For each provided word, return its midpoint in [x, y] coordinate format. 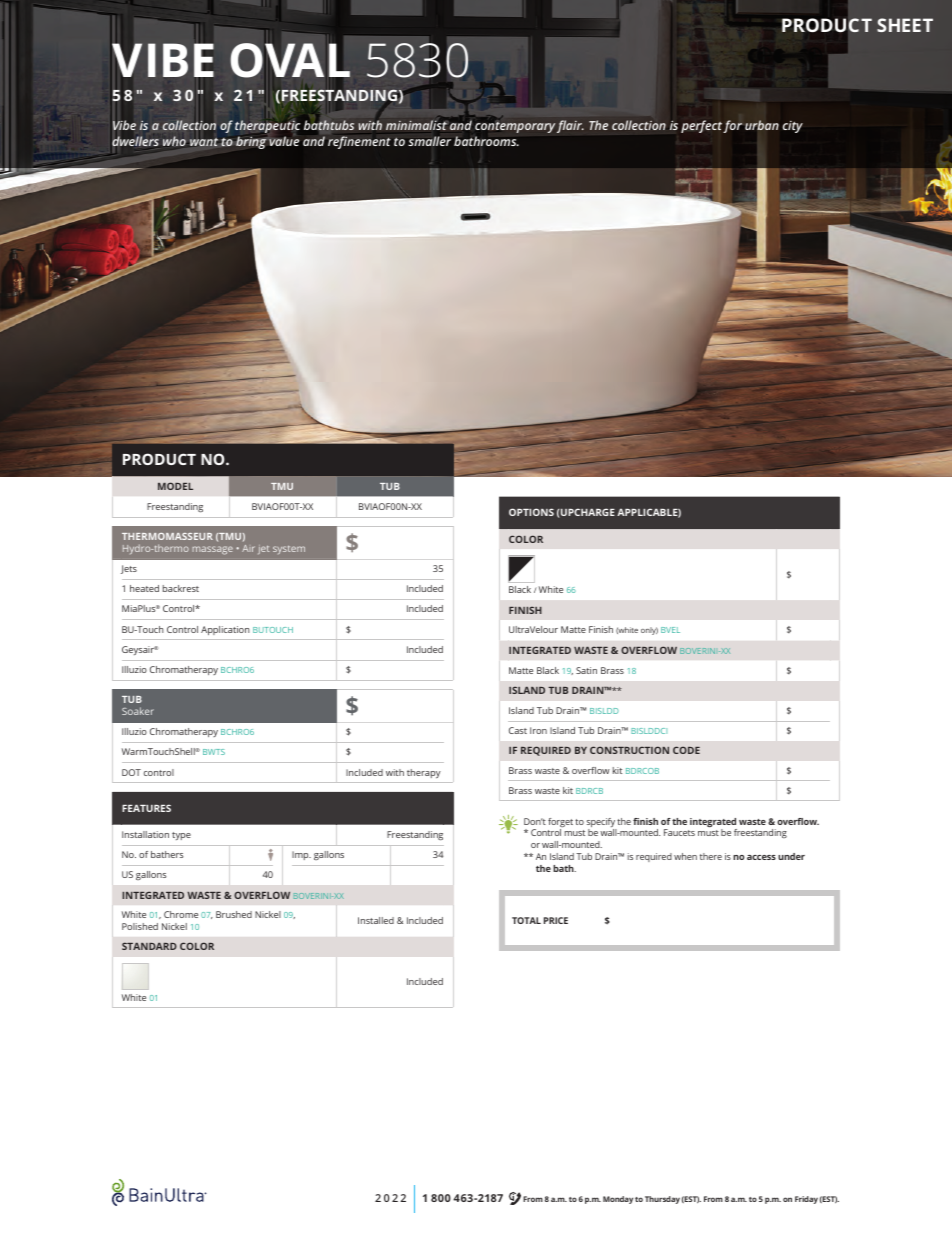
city [793, 126]
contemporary [515, 127]
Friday [806, 1200]
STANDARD [149, 946]
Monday [618, 1200]
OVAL [290, 61]
